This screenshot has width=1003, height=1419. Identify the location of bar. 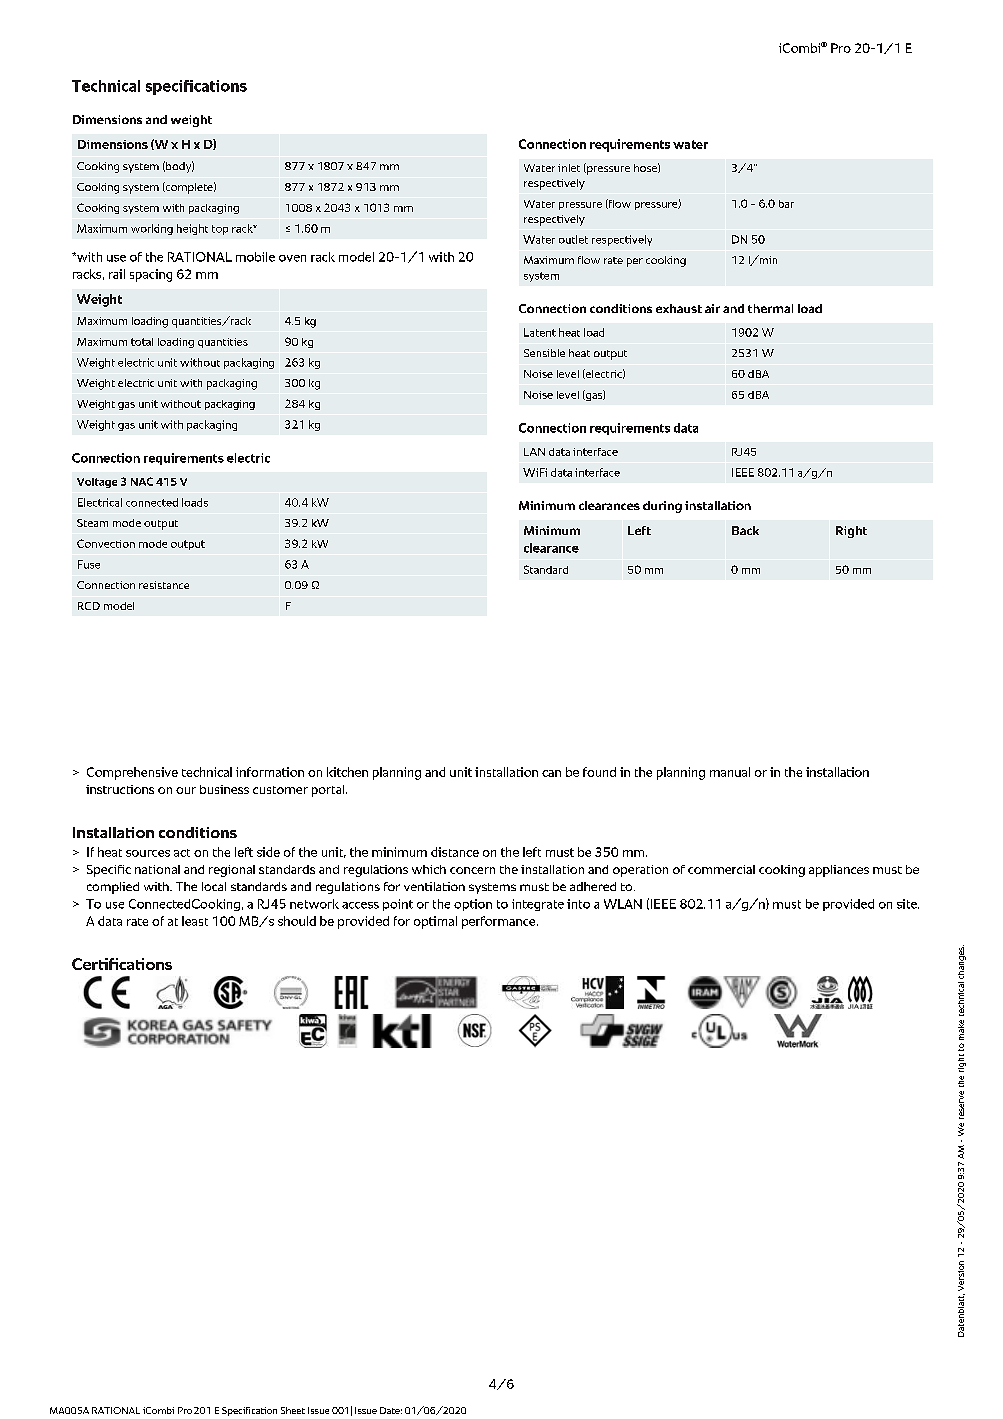
(786, 204).
